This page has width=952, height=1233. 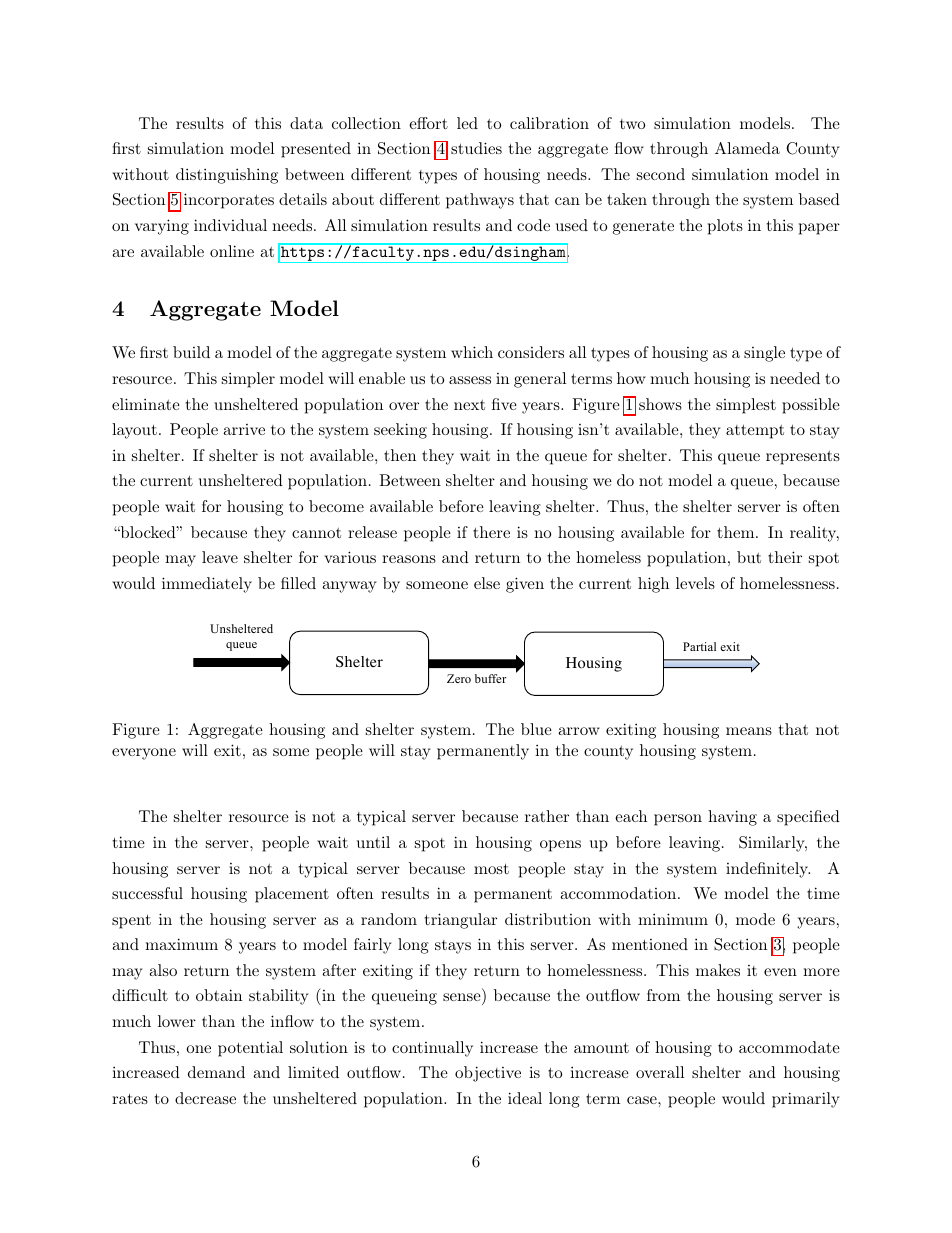 I want to click on simpler, so click(x=248, y=380).
